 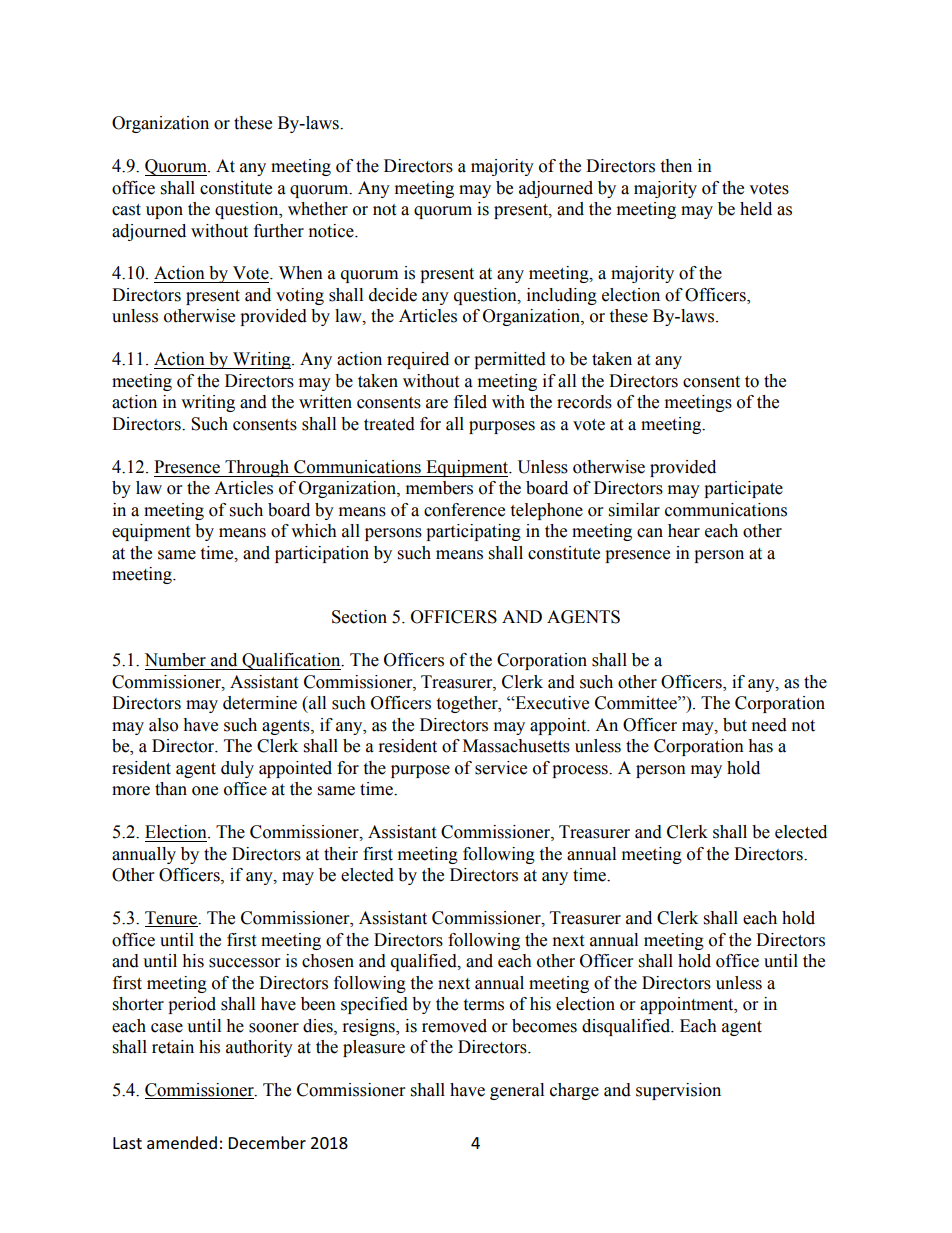 What do you see at coordinates (164, 212) in the screenshot?
I see `upon` at bounding box center [164, 212].
